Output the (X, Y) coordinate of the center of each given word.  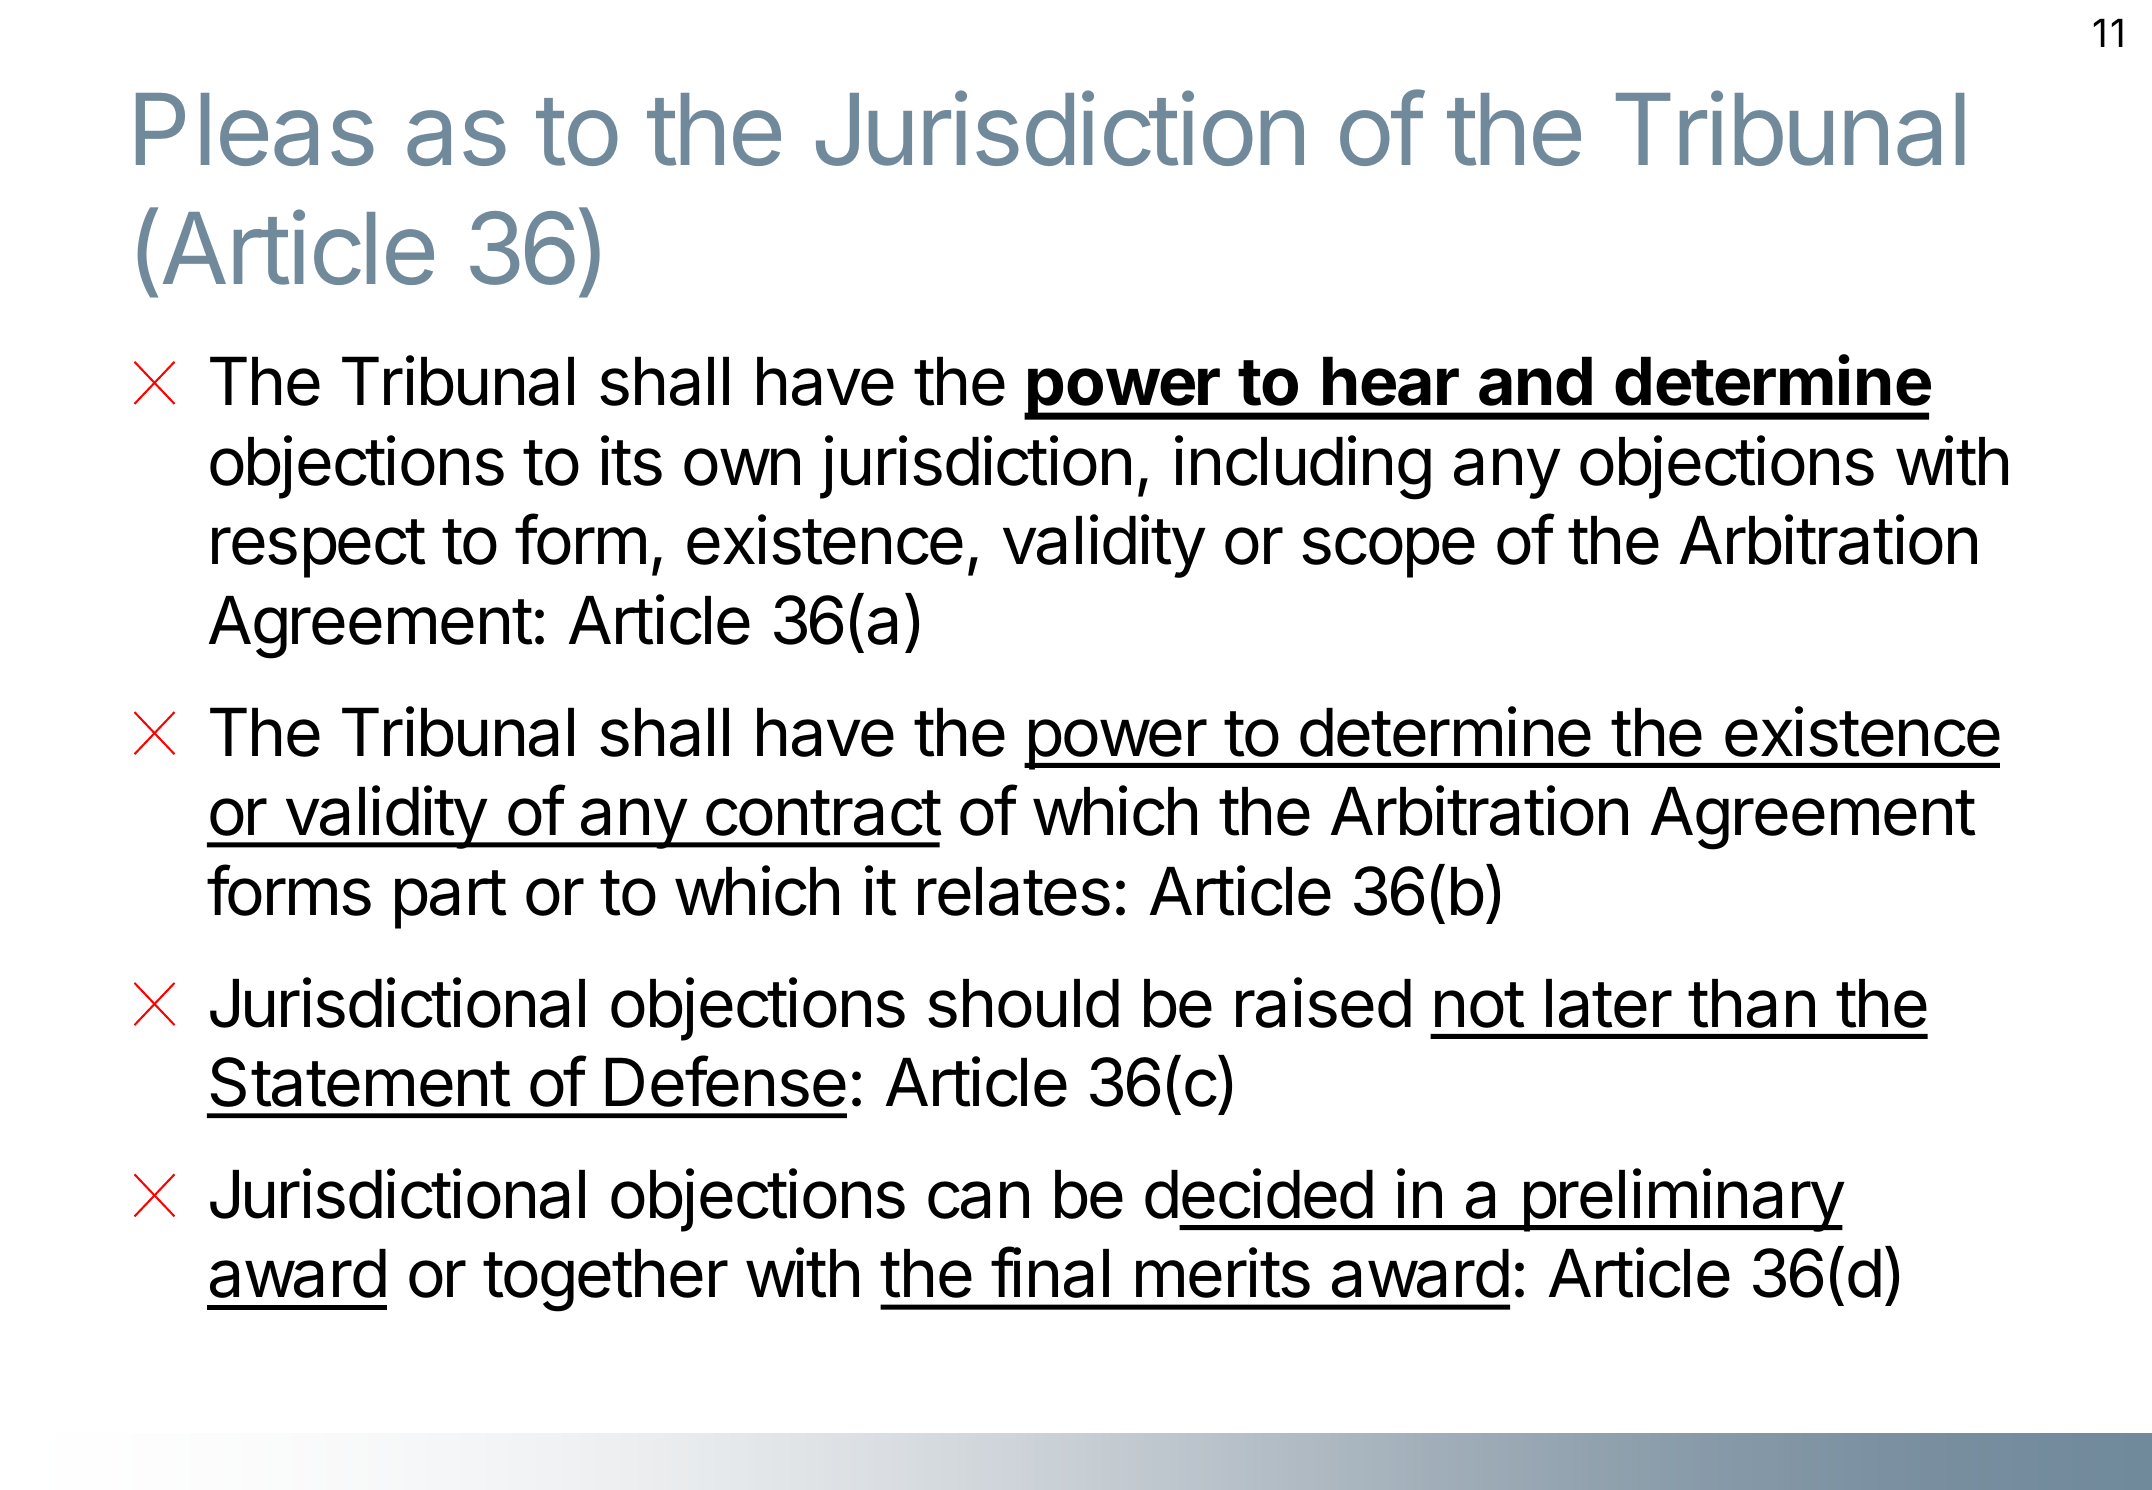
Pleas (255, 129)
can (978, 1200)
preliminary (1682, 1200)
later (1609, 1003)
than (1751, 1003)
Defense (726, 1081)
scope (1388, 552)
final (1050, 1272)
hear (1391, 381)
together (605, 1280)
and (1535, 381)
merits (1223, 1273)
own (742, 467)
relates (1014, 891)
